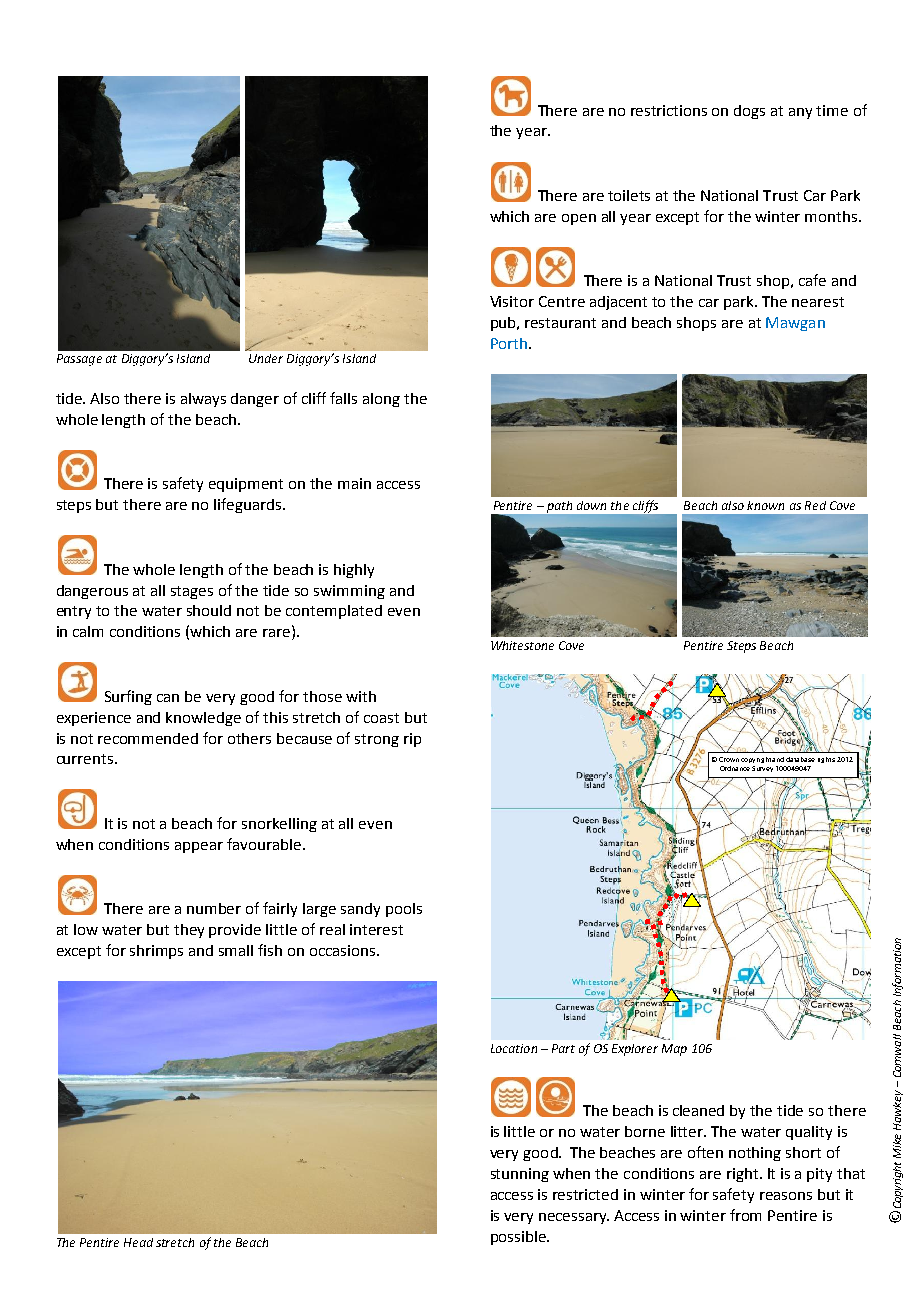 This screenshot has width=924, height=1308. What do you see at coordinates (749, 112) in the screenshot?
I see `dogs` at bounding box center [749, 112].
